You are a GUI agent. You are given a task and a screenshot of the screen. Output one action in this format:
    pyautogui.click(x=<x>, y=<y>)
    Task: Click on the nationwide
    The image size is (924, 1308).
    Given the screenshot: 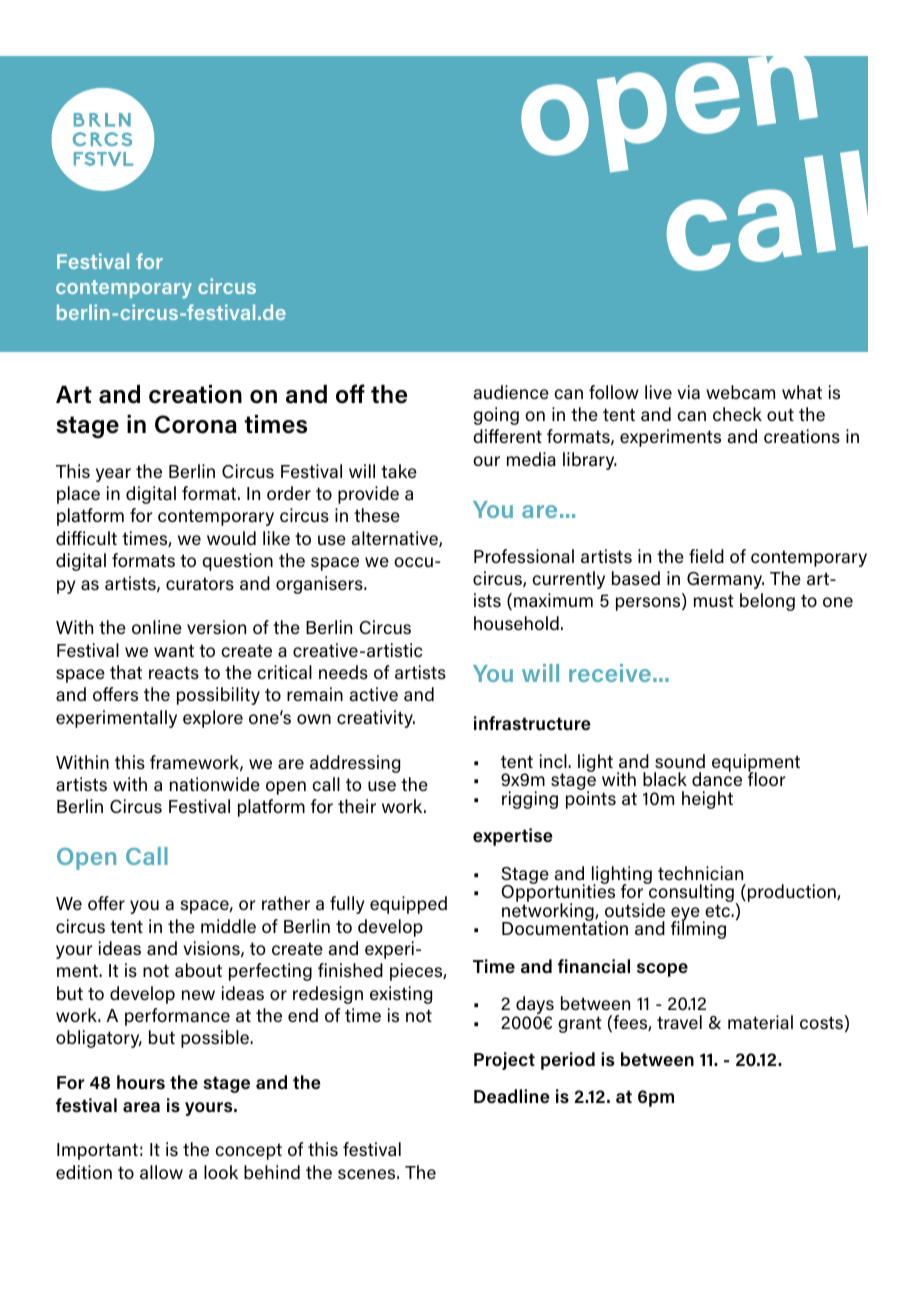 What is the action you would take?
    pyautogui.click(x=215, y=784)
